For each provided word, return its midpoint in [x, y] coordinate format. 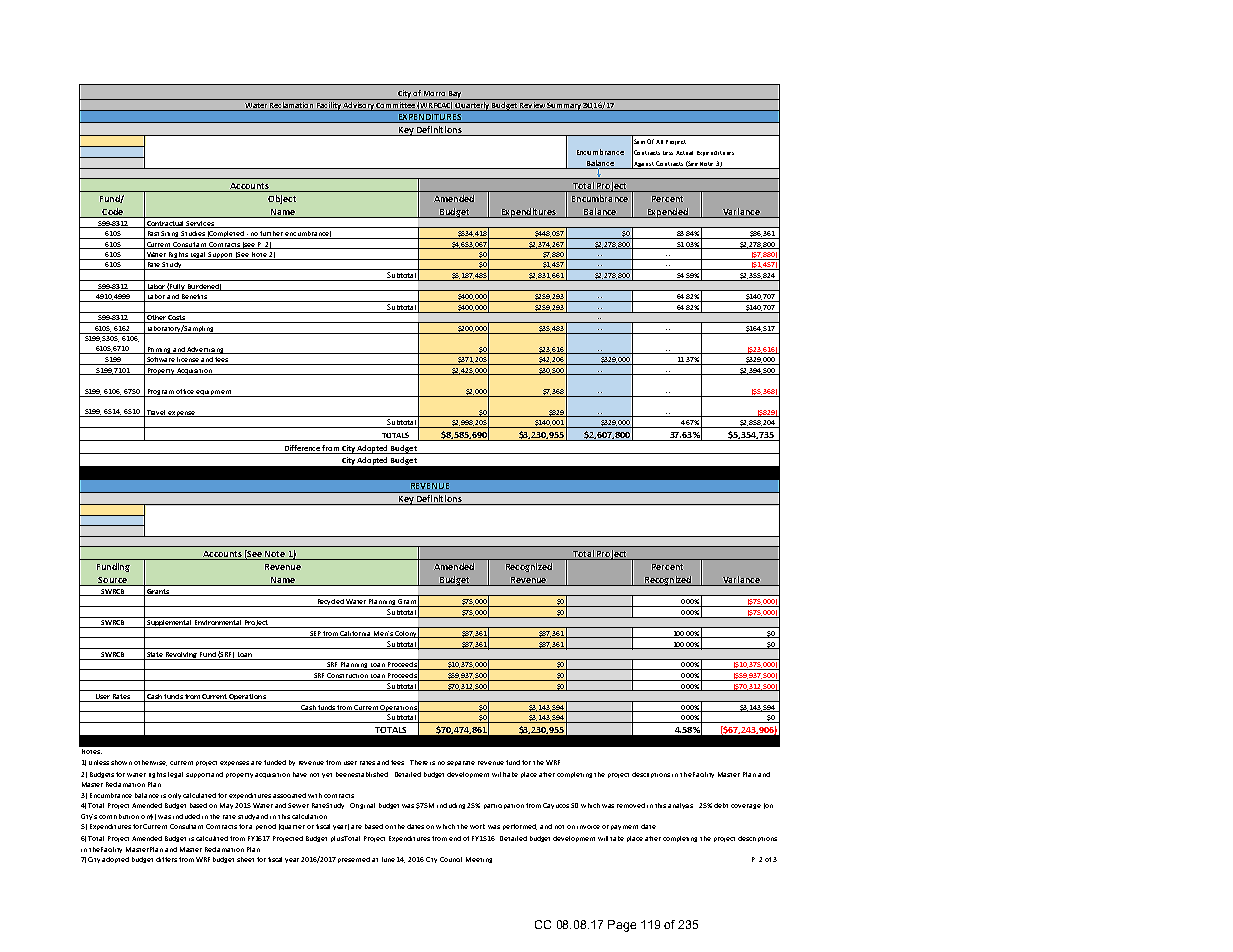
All [659, 142]
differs [166, 859]
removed [631, 805]
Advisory [359, 106]
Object [282, 199]
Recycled [330, 603]
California [356, 634]
